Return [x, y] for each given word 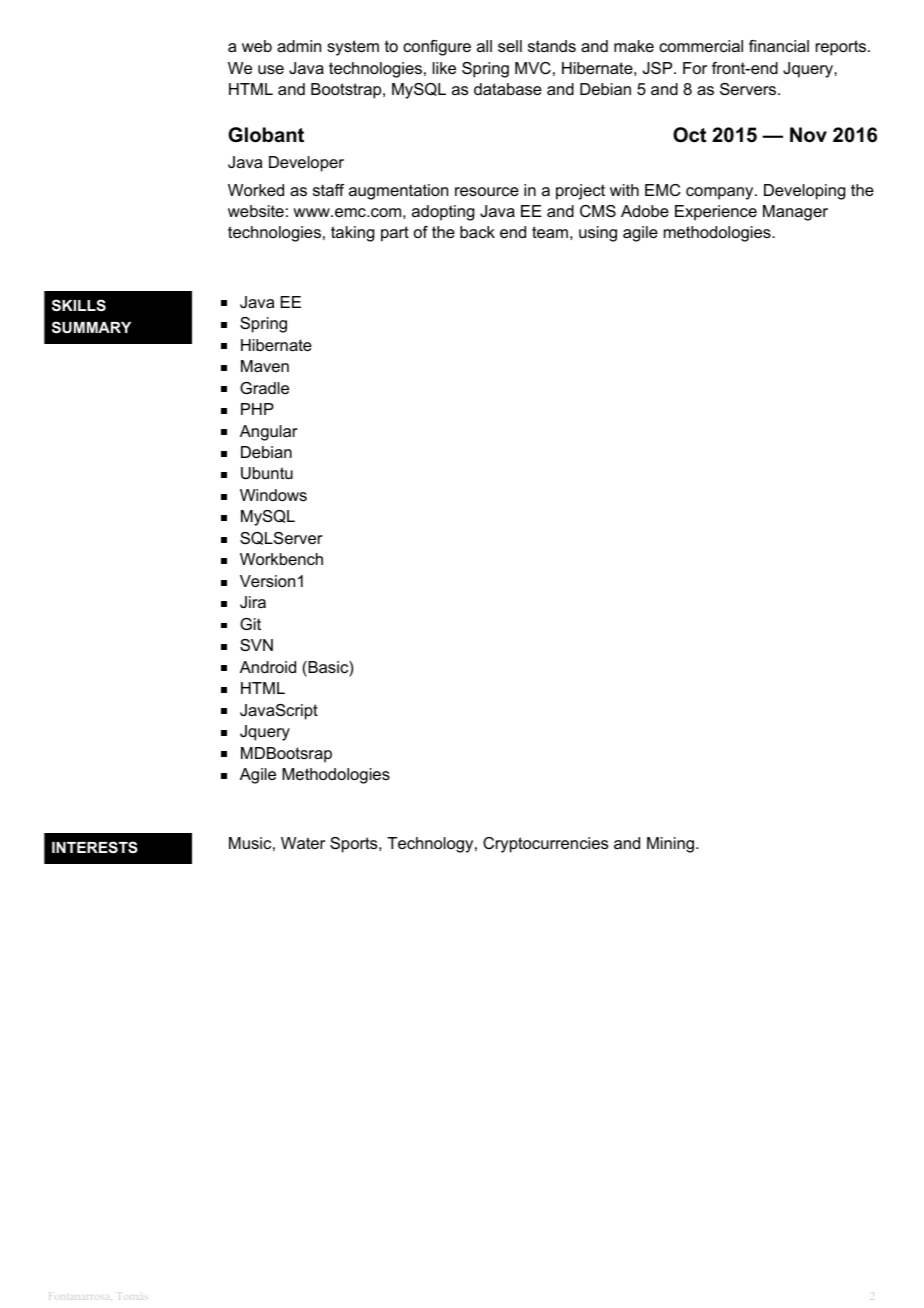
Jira [253, 602]
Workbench [281, 559]
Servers [749, 89]
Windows [273, 495]
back [477, 232]
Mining [672, 845]
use [271, 69]
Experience [716, 213]
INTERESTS [95, 847]
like [444, 68]
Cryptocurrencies [545, 845]
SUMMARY [91, 327]
